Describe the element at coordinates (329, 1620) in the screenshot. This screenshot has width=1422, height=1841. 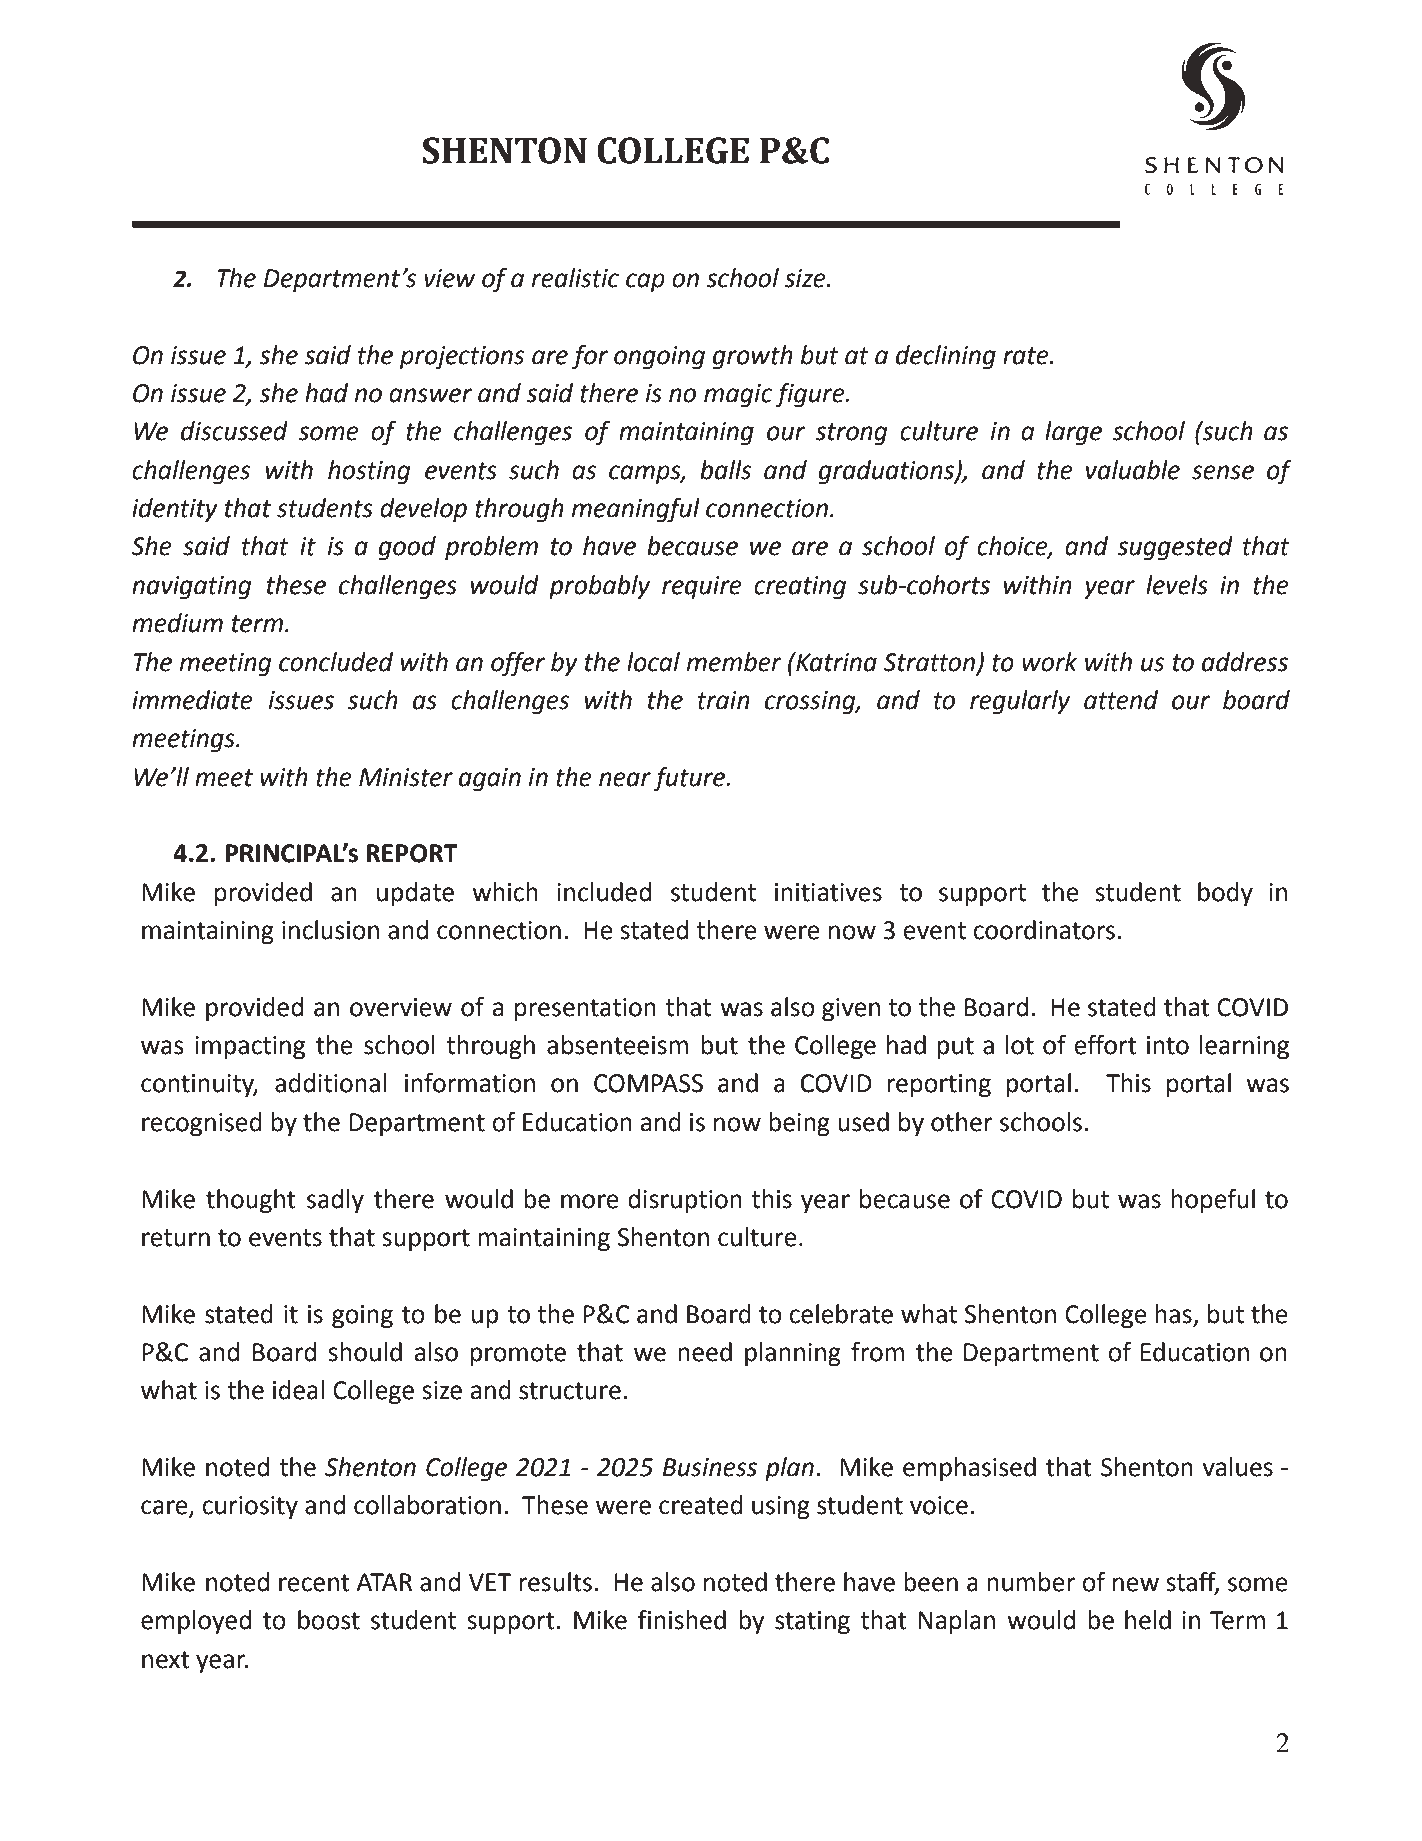
I see `boost` at that location.
